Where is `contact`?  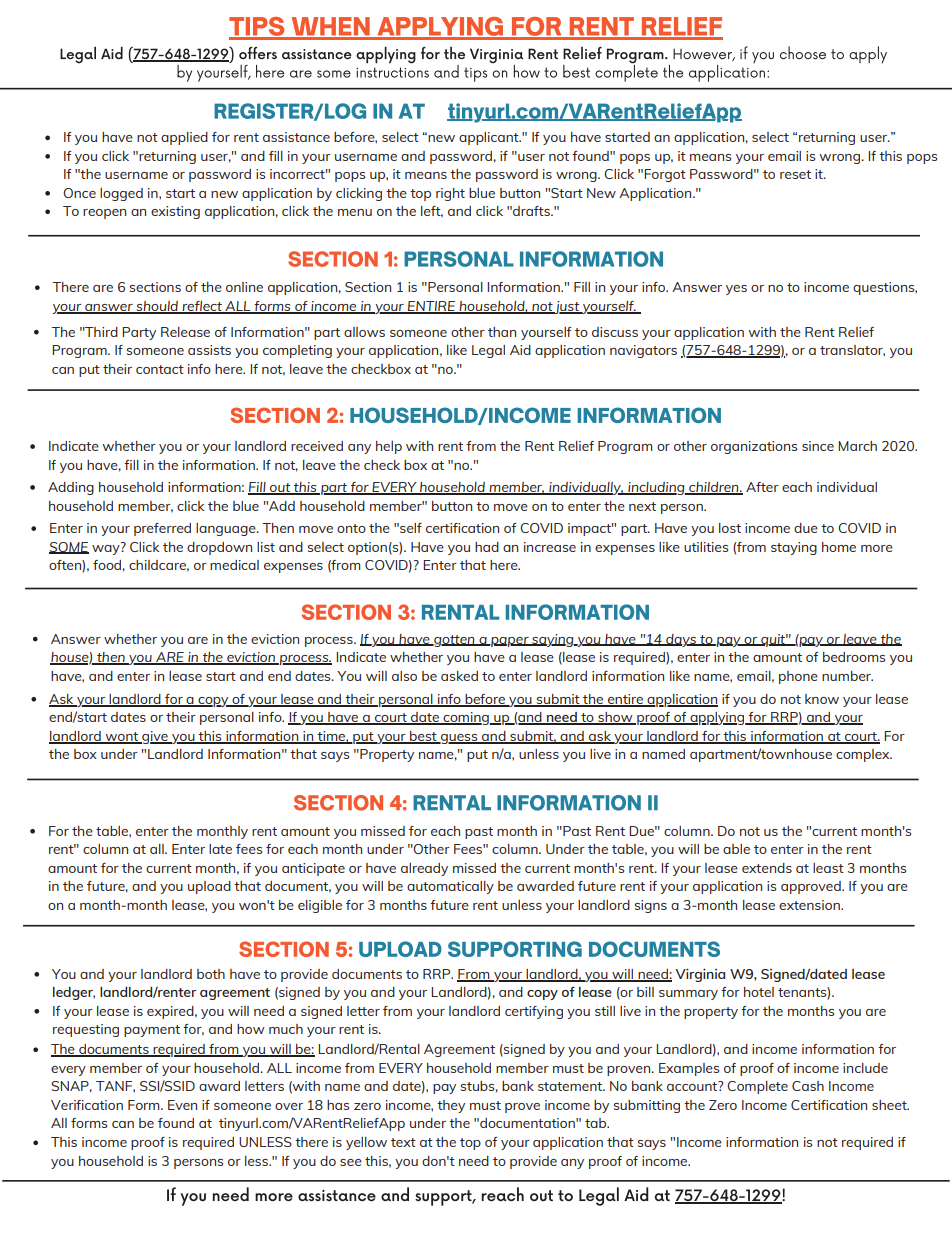 contact is located at coordinates (160, 369).
